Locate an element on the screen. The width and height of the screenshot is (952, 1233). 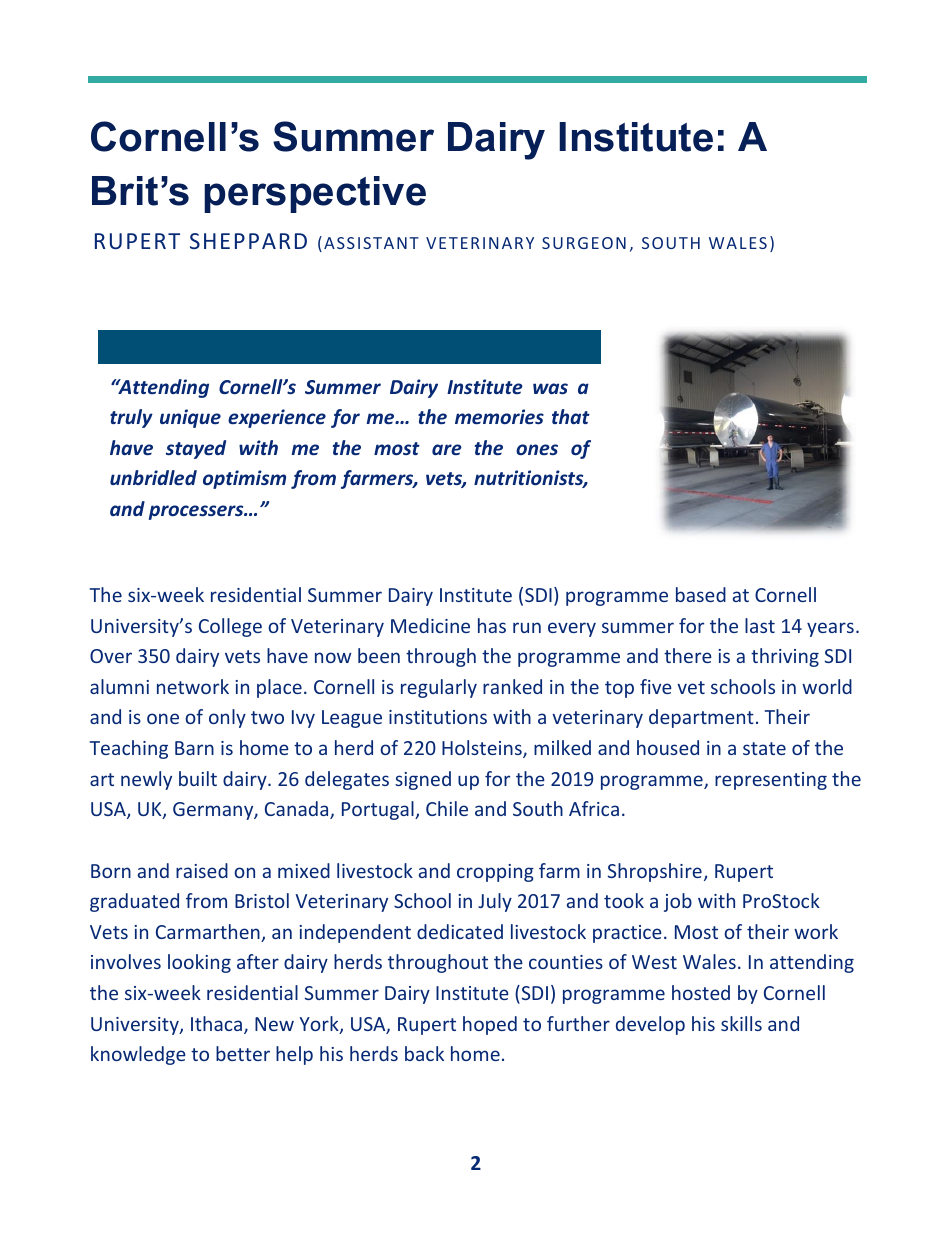
was is located at coordinates (550, 388).
